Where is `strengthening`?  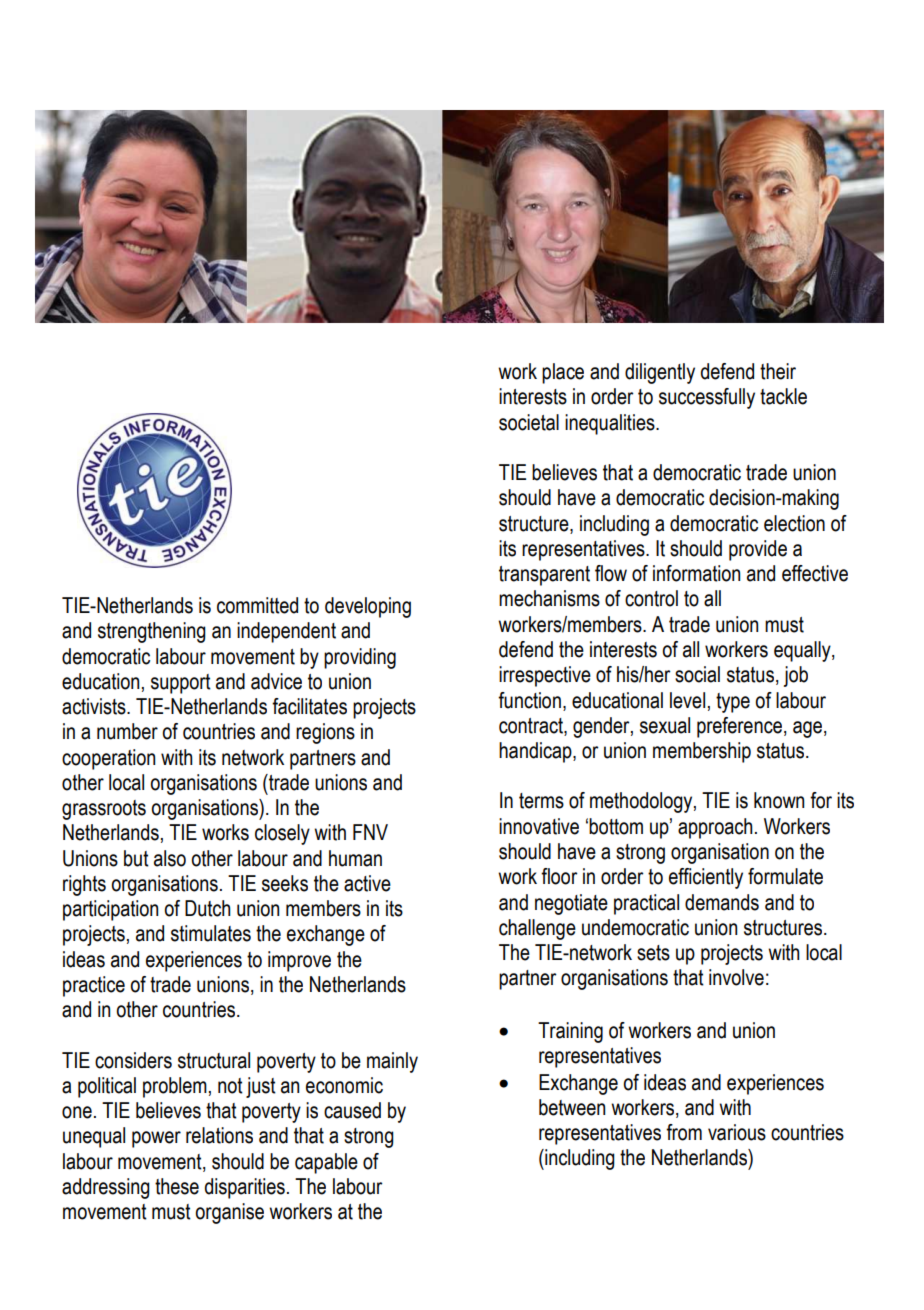 strengthening is located at coordinates (152, 632).
